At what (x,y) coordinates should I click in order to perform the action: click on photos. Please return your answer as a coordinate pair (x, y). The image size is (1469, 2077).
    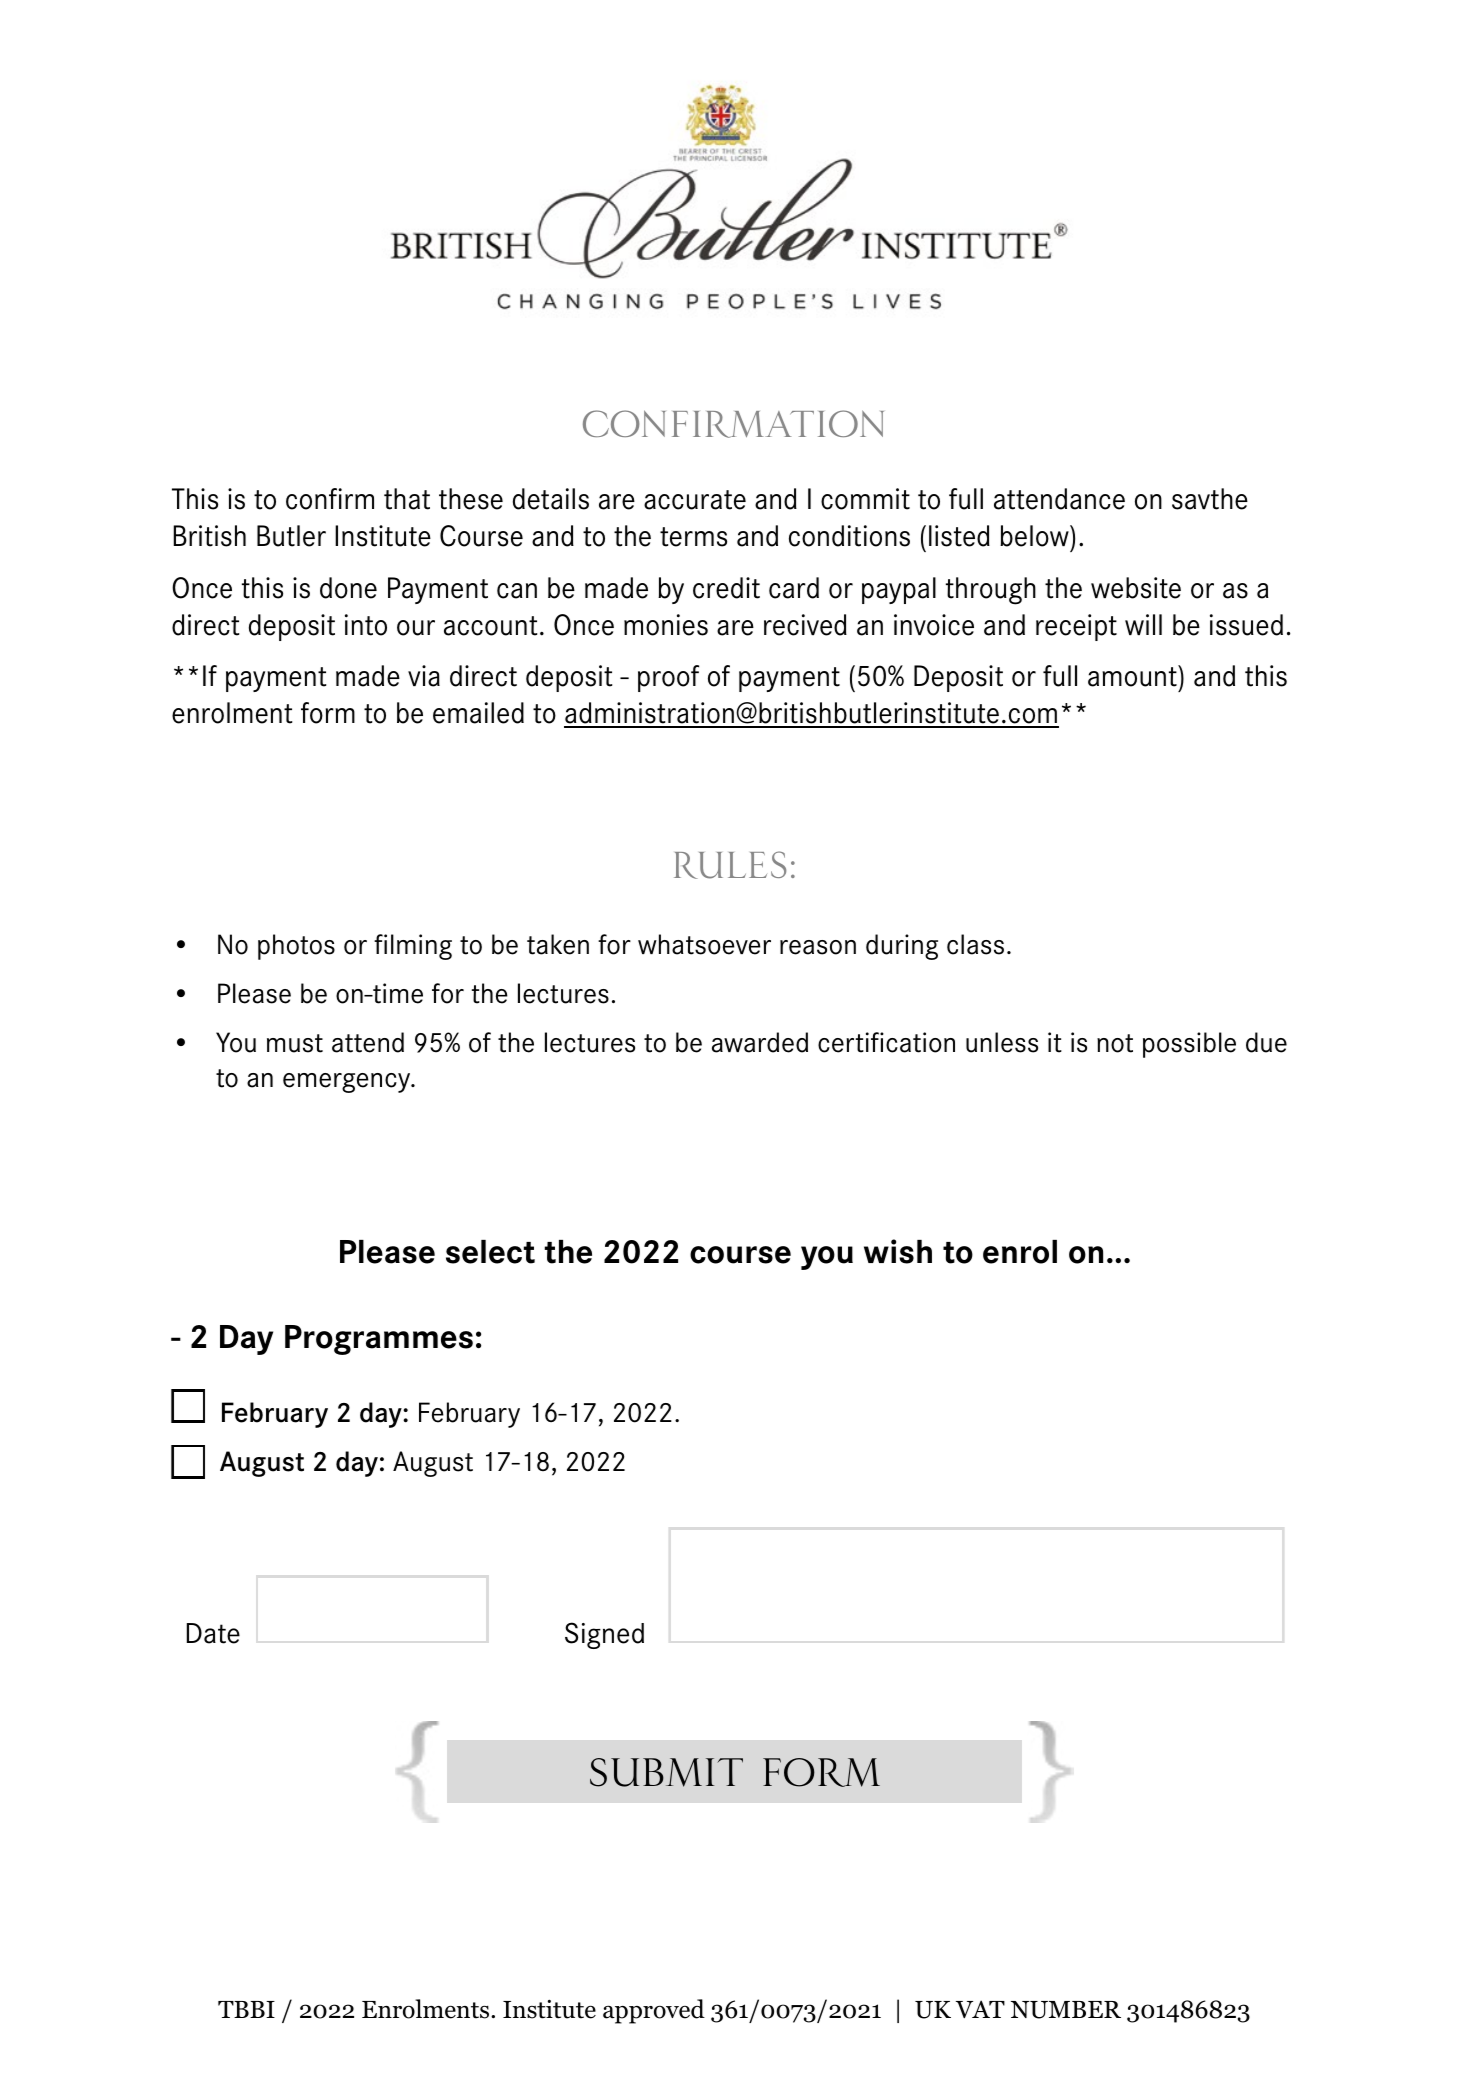
    Looking at the image, I should click on (296, 947).
